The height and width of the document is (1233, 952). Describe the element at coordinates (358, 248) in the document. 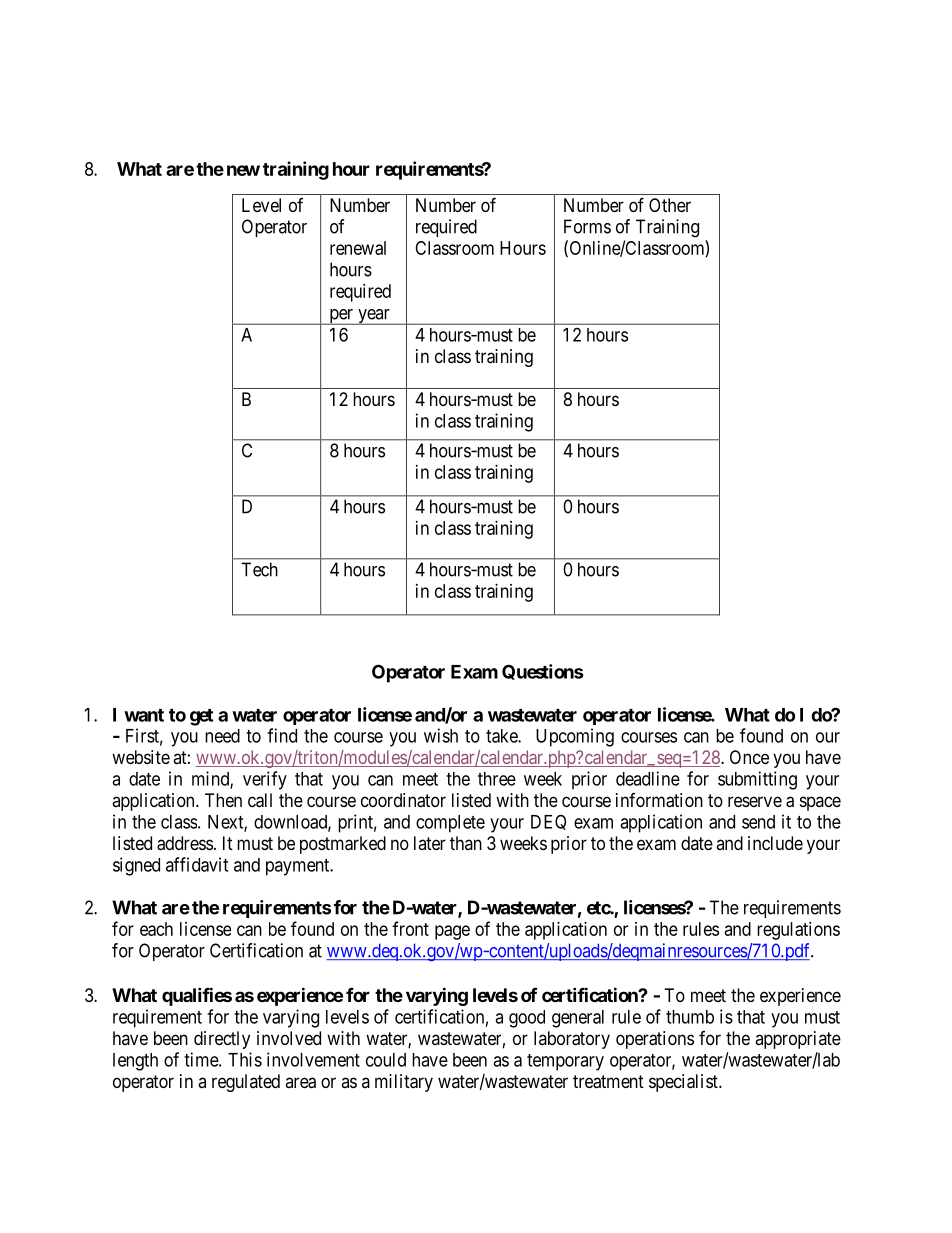

I see `renewal` at that location.
